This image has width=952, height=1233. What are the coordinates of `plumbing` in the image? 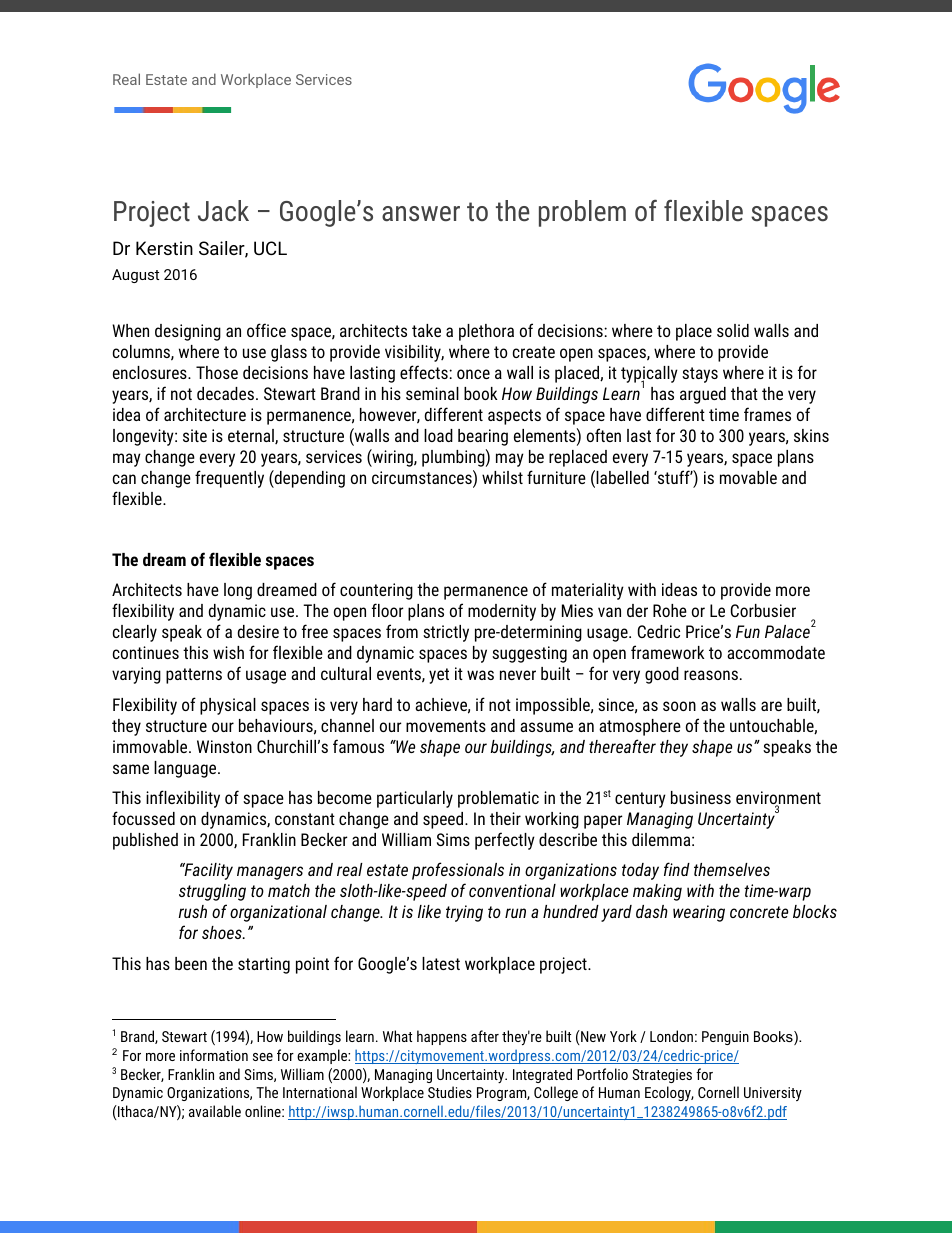 It's located at (453, 458).
